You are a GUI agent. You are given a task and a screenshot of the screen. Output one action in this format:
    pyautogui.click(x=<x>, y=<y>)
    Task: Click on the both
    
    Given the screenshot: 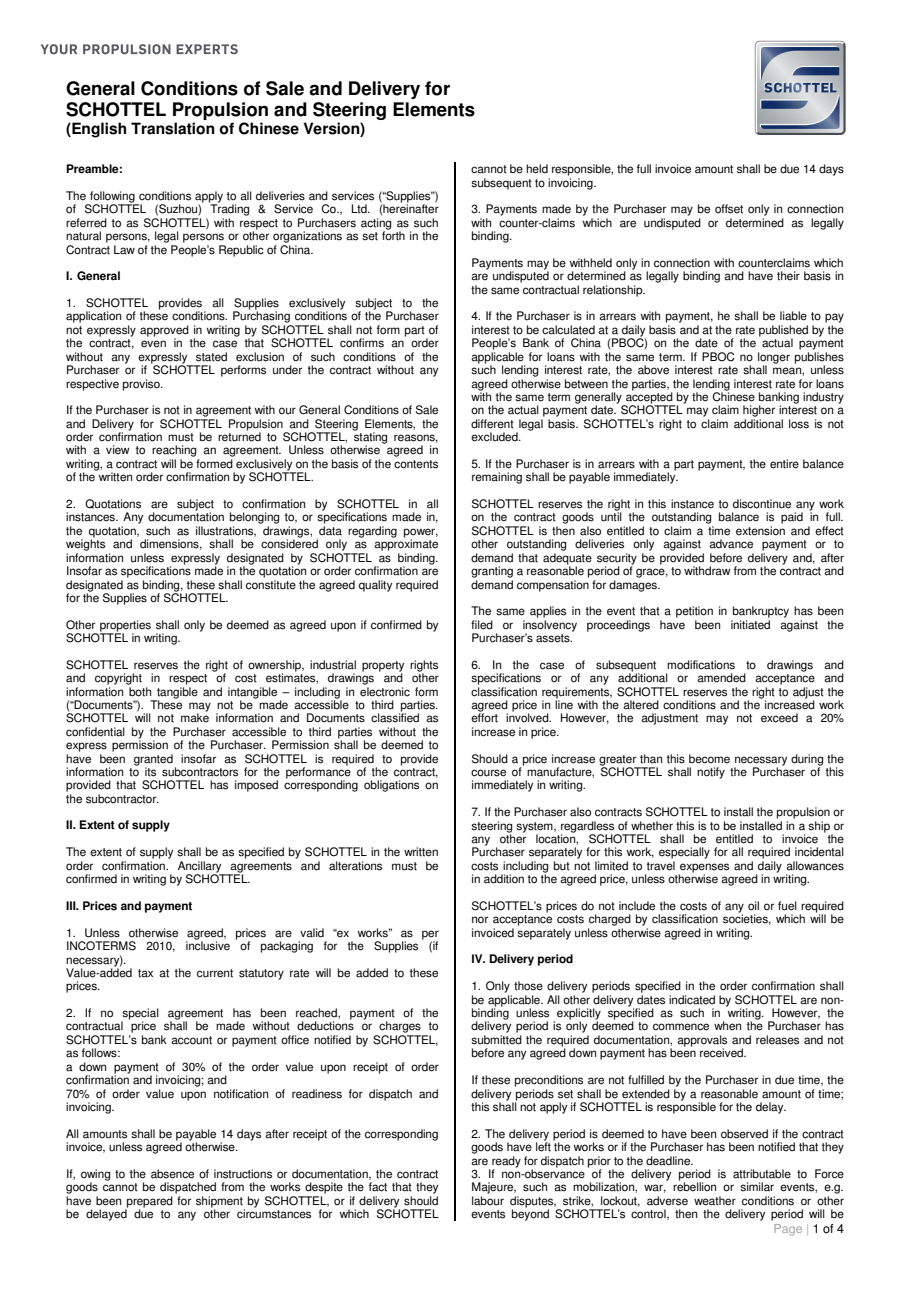 What is the action you would take?
    pyautogui.click(x=140, y=692)
